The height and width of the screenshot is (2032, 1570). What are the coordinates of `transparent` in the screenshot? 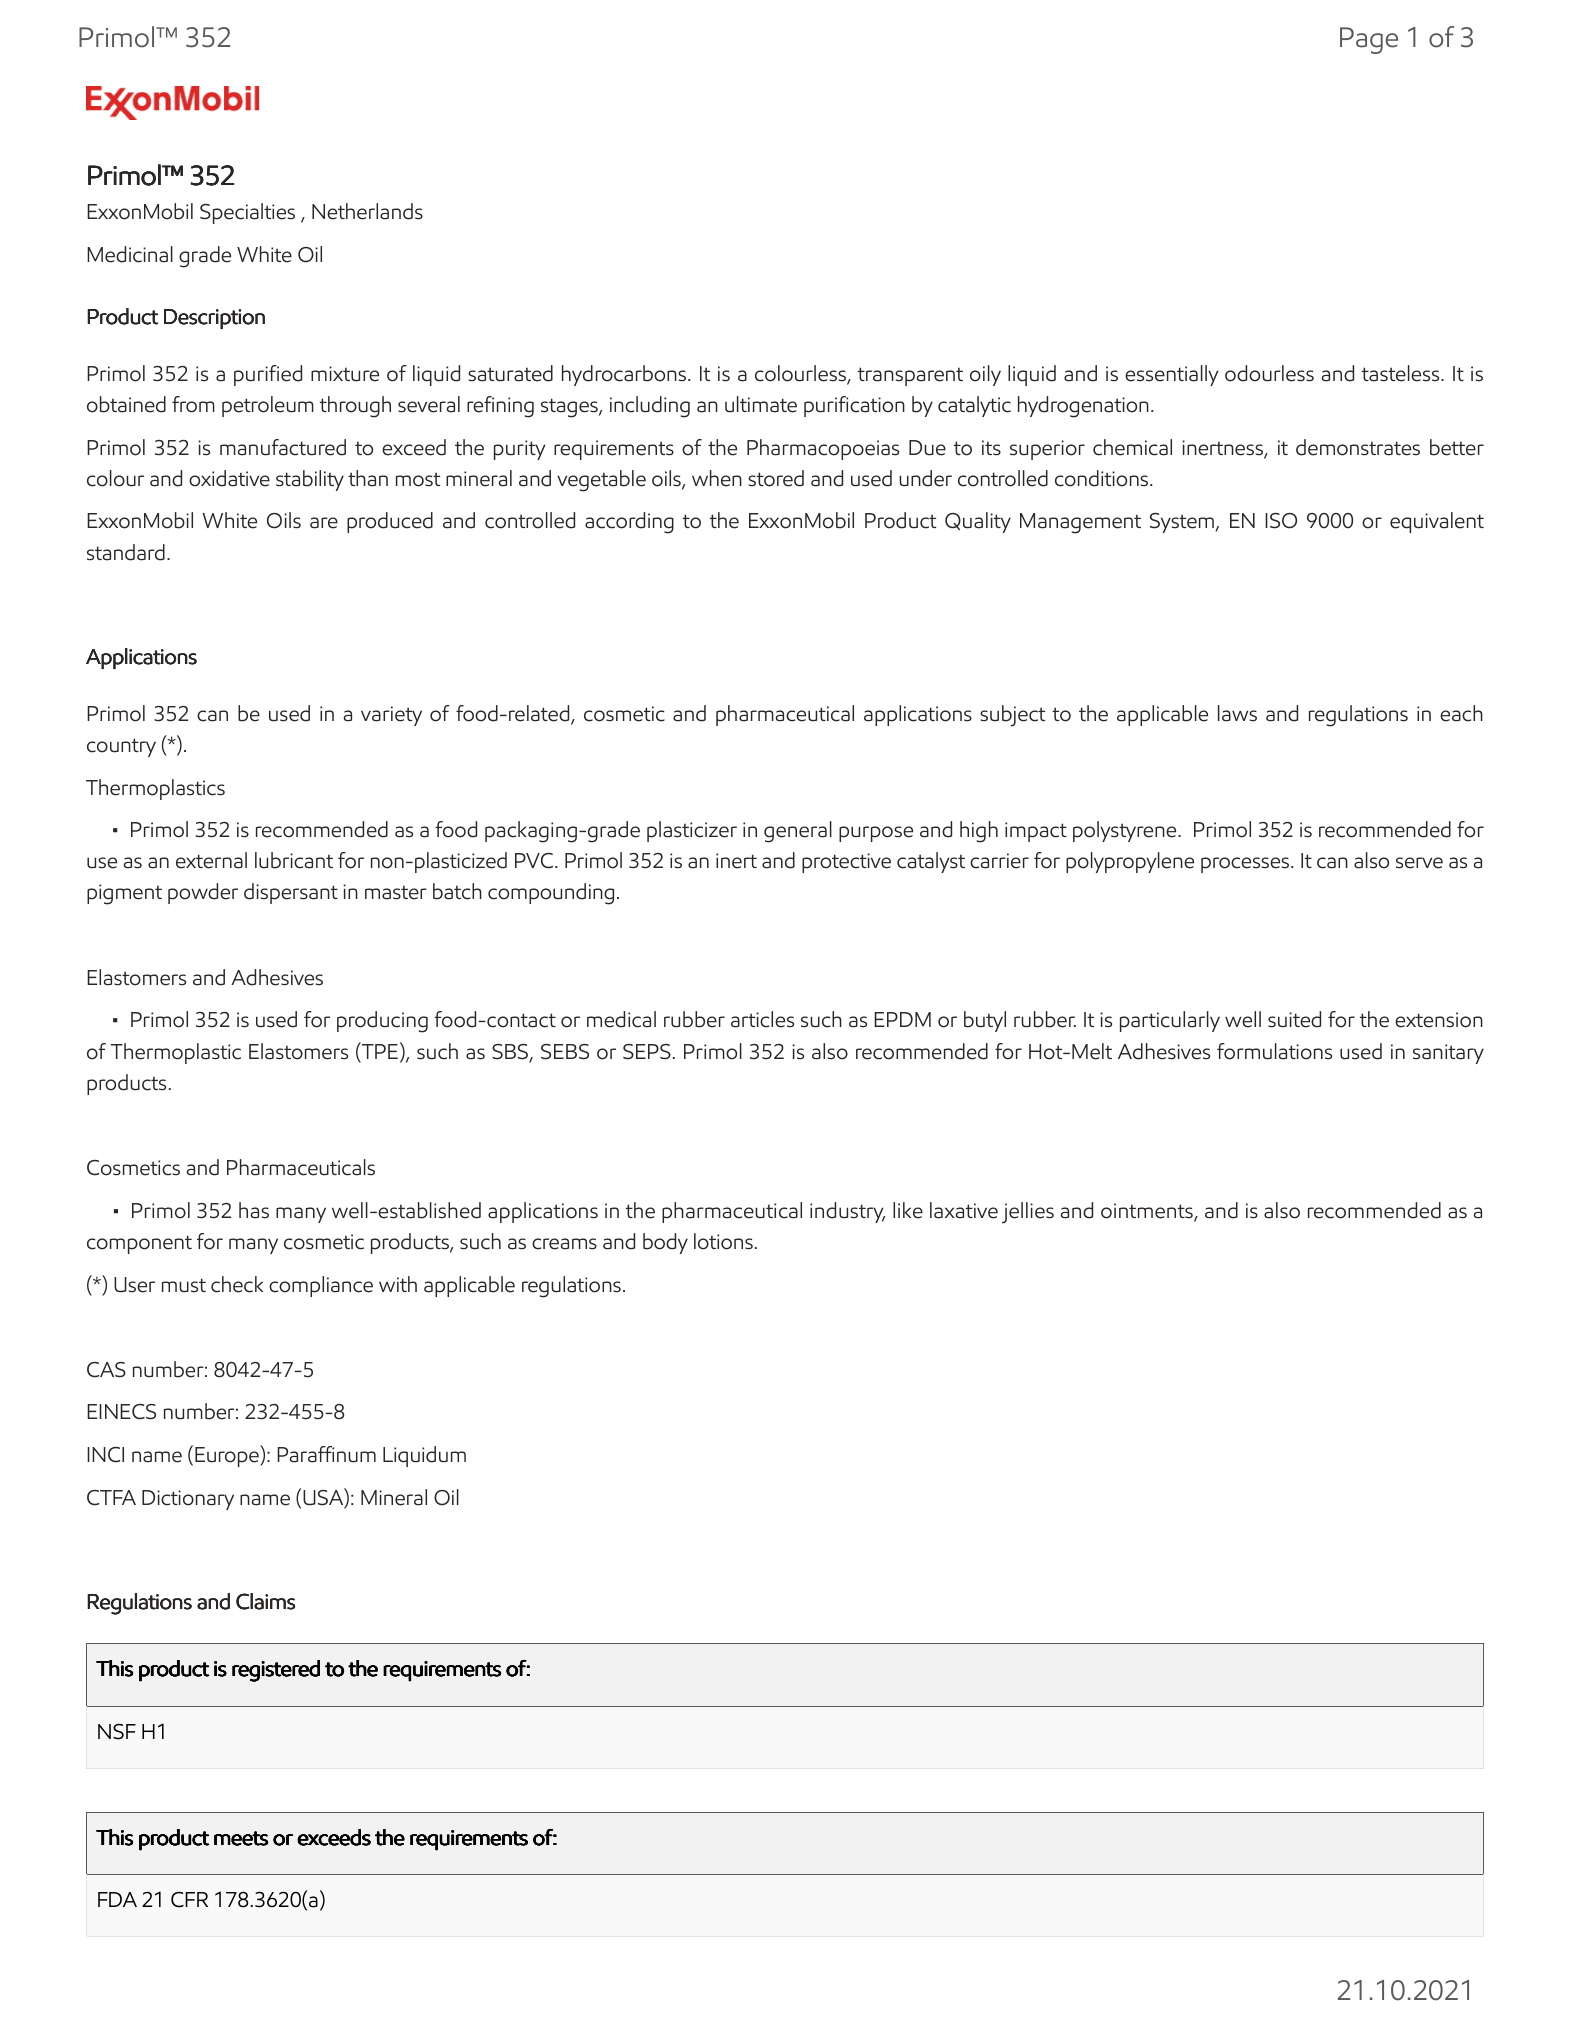 It's located at (910, 376).
